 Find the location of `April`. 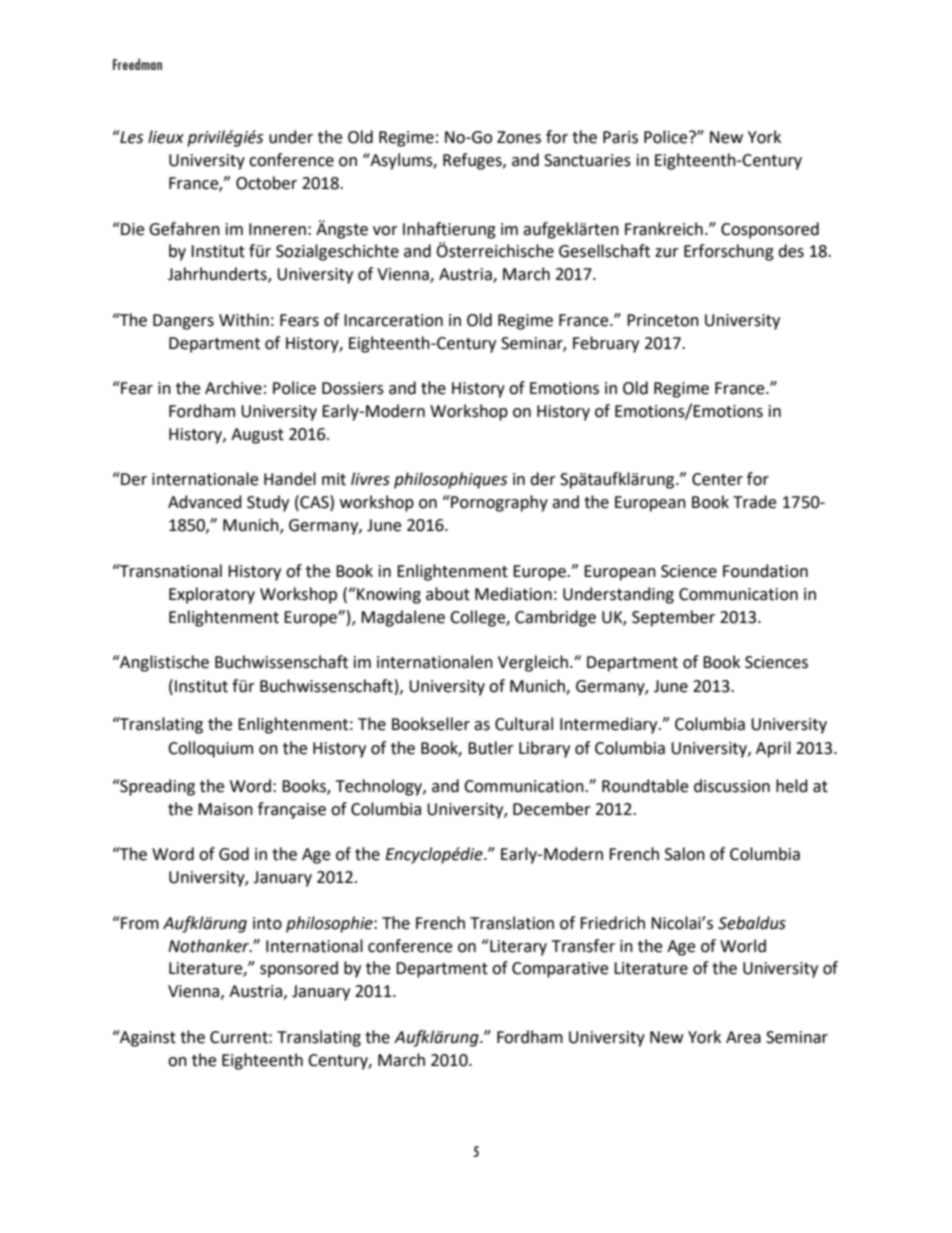

April is located at coordinates (773, 749).
